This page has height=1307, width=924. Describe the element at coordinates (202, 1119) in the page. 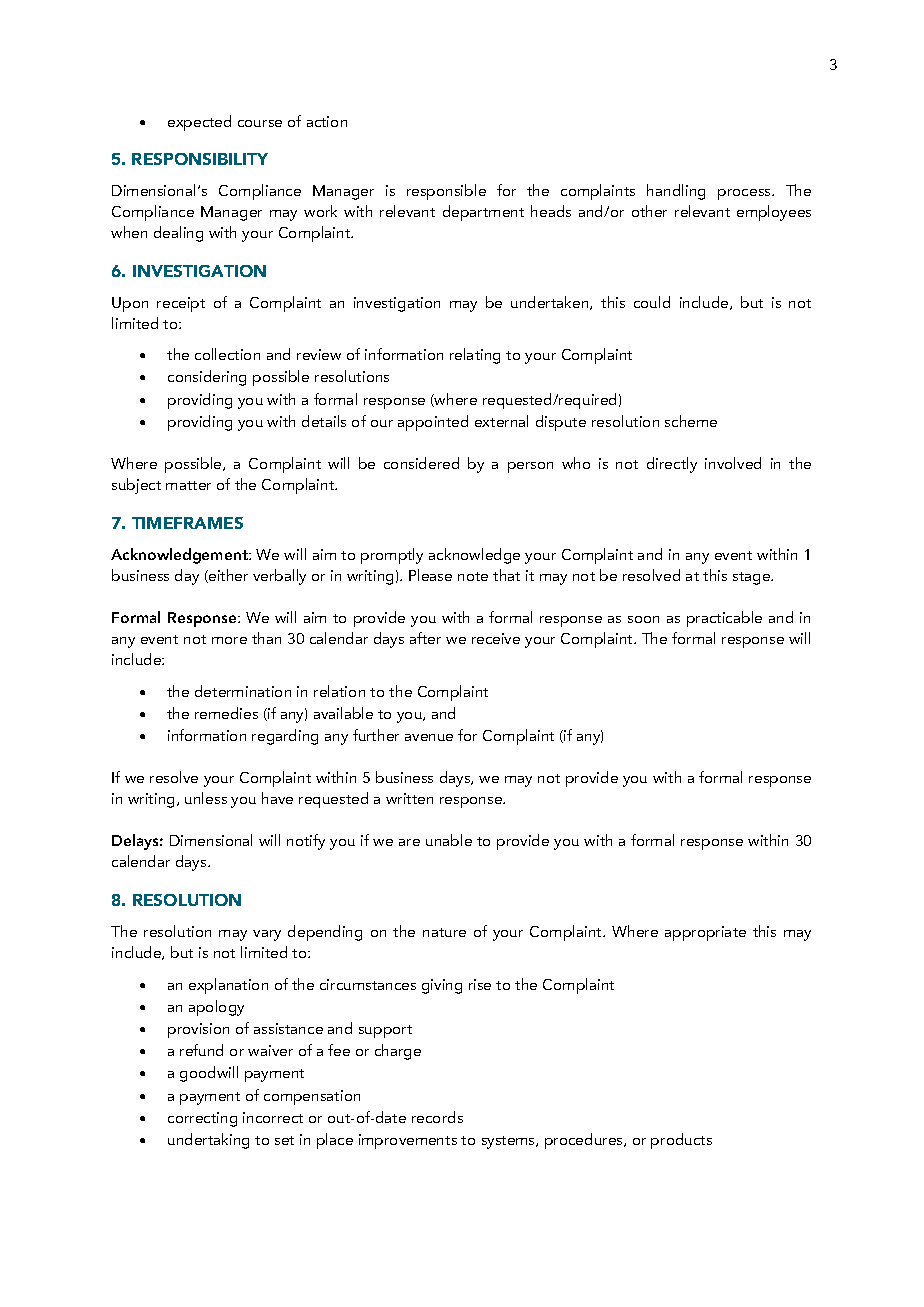

I see `correcting` at that location.
